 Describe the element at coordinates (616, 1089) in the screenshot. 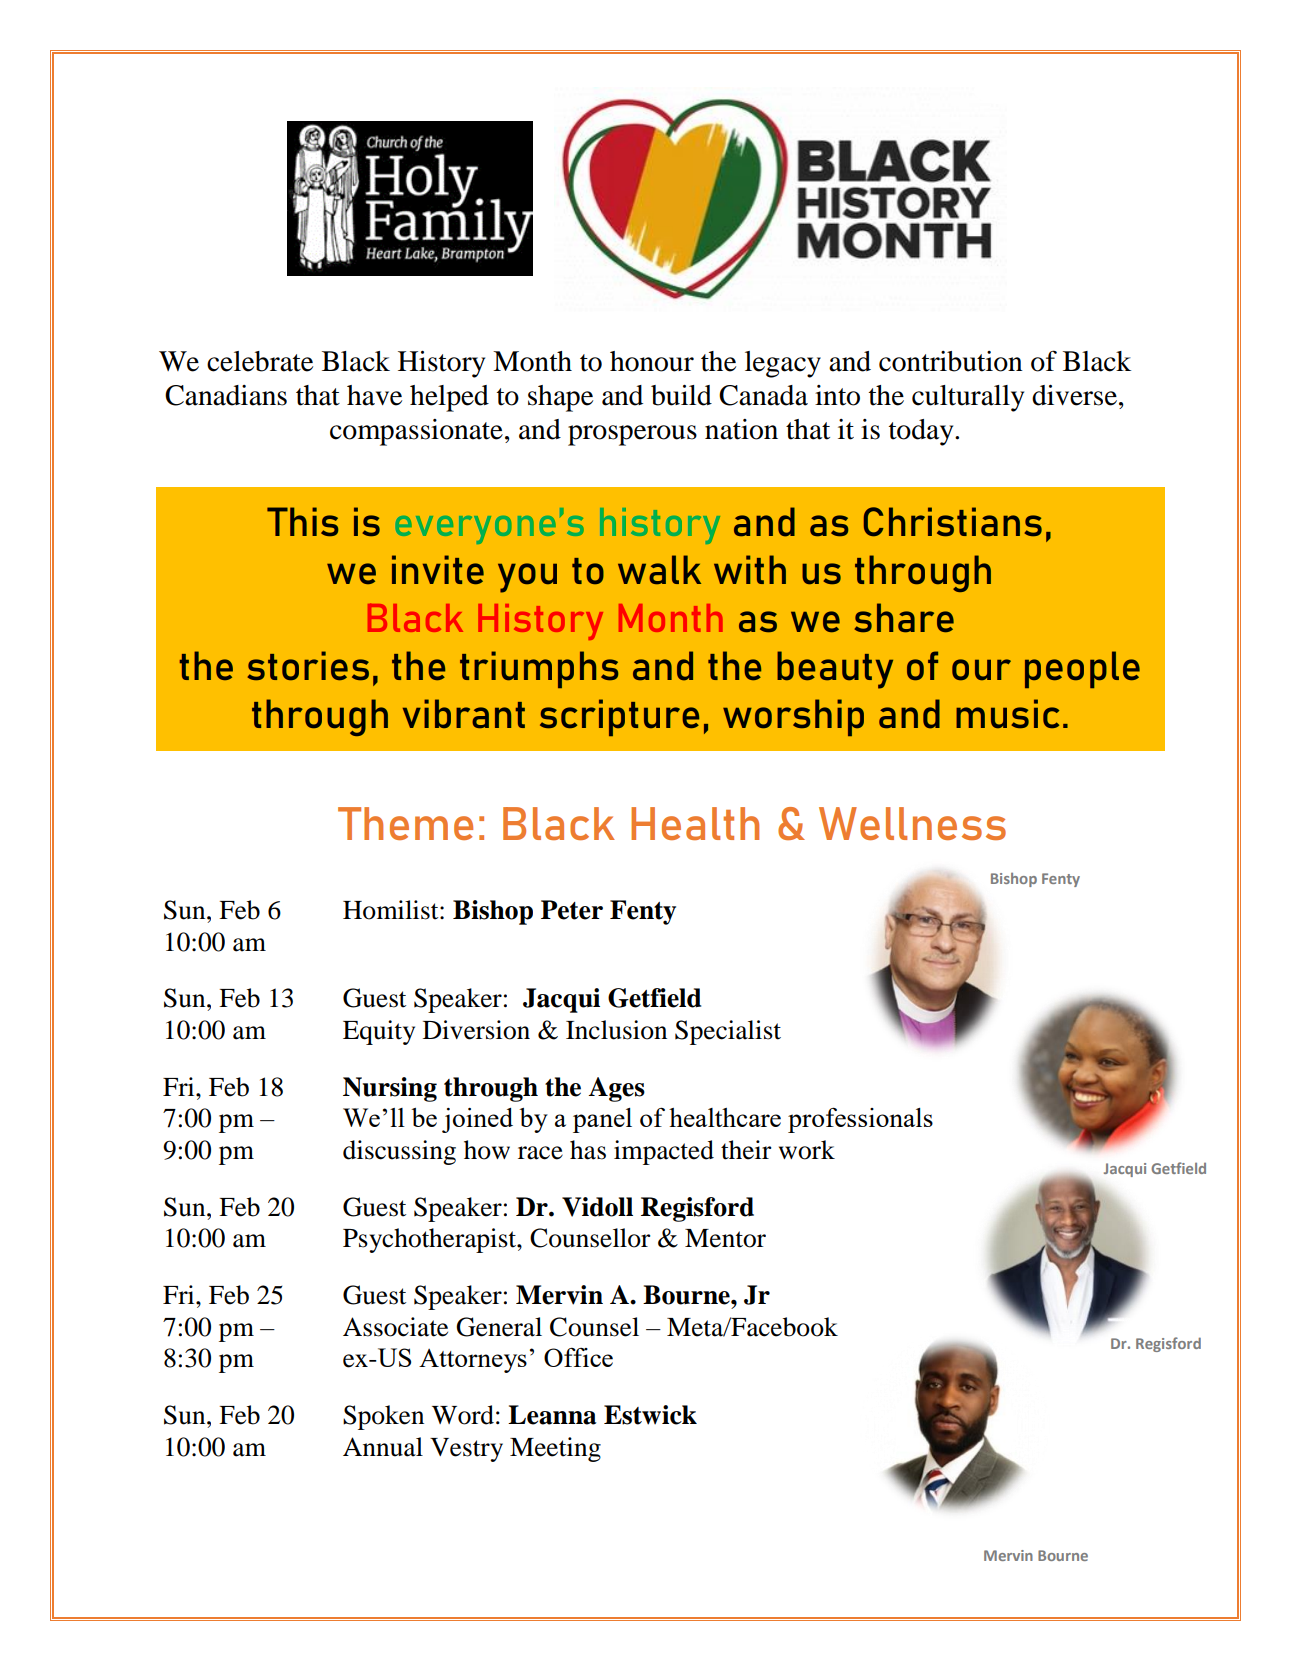

I see `Ages` at that location.
